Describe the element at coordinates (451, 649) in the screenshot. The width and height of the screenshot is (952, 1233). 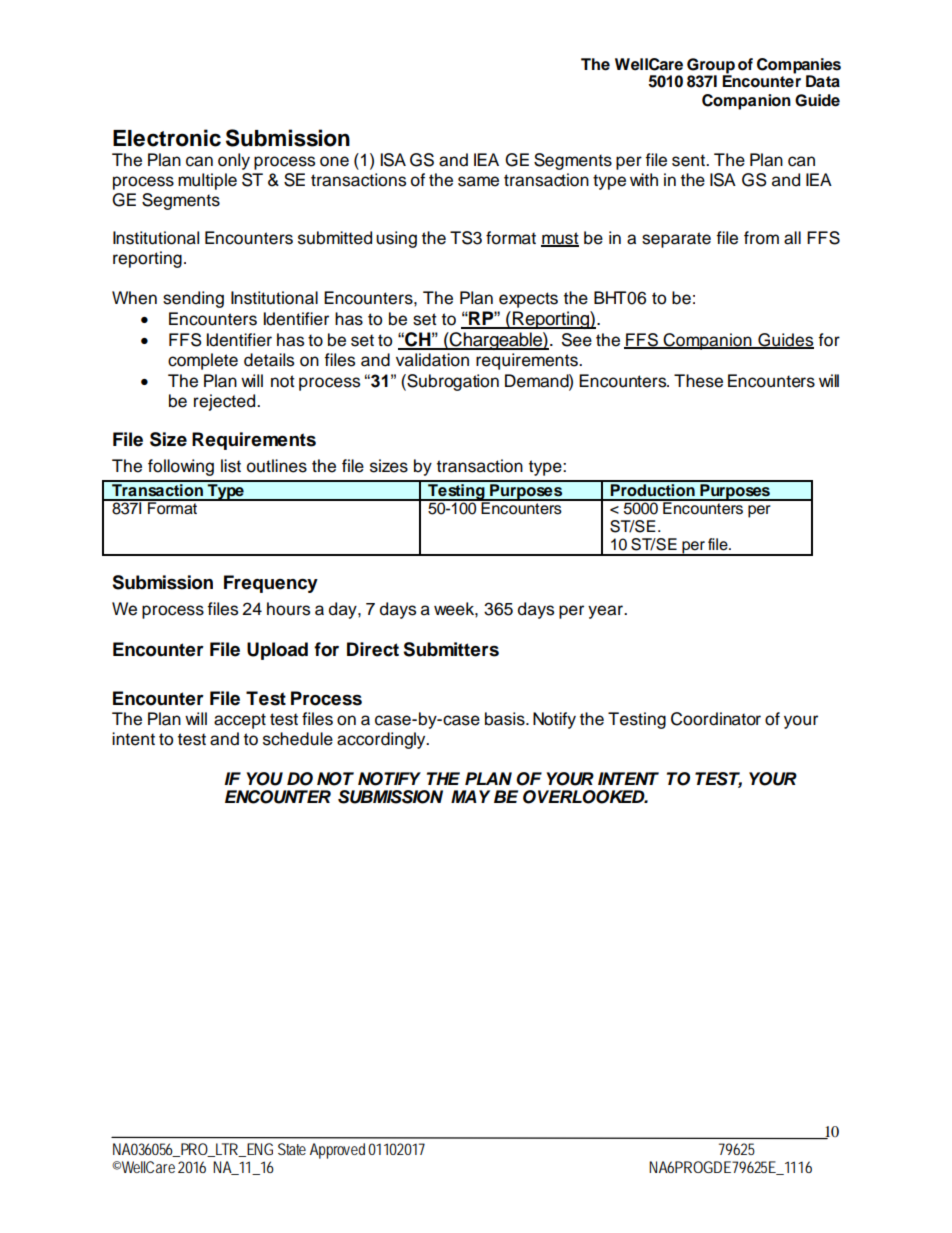
I see `Submitters` at that location.
